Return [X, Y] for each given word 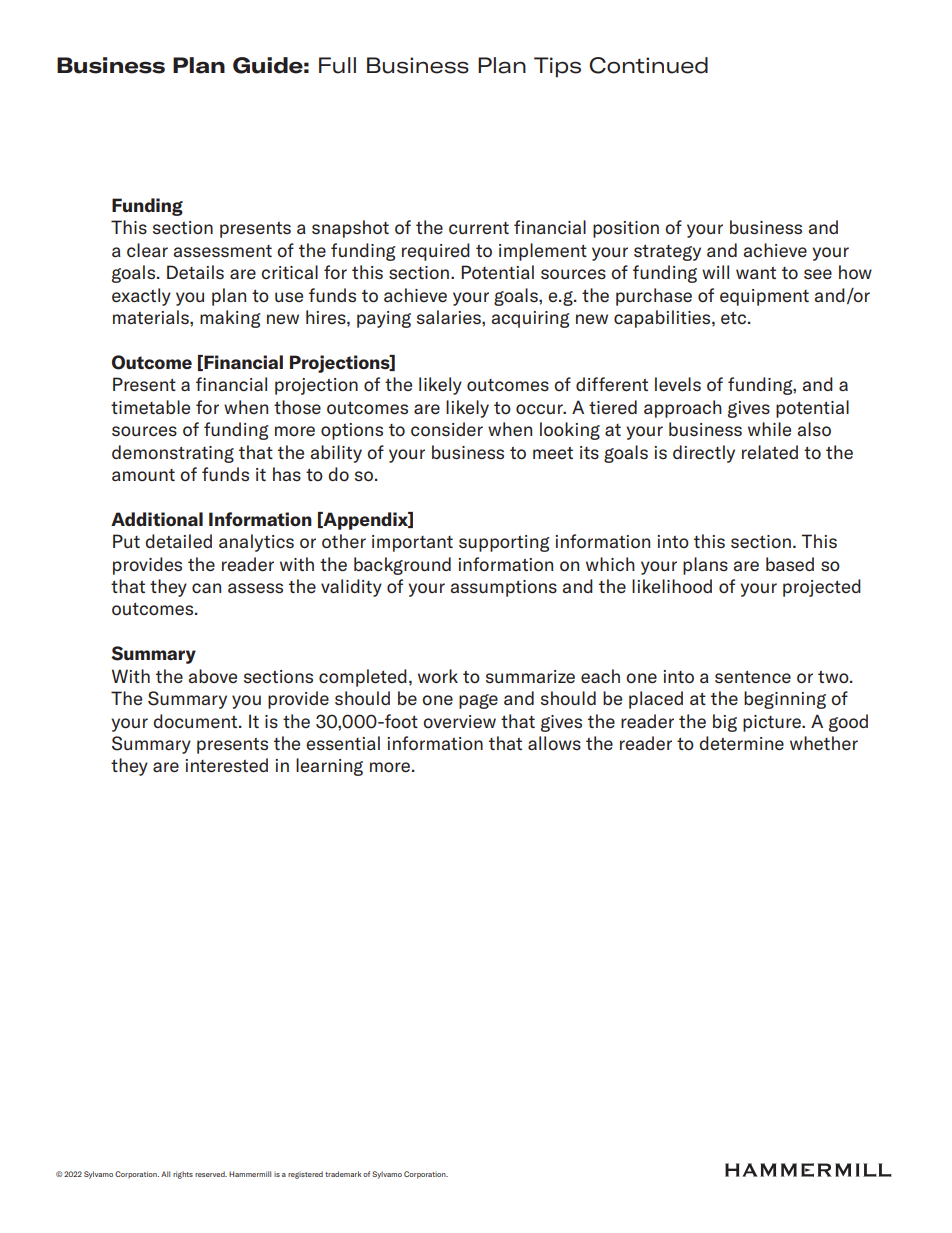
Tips [557, 67]
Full [337, 65]
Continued [648, 65]
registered [305, 1175]
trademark [343, 1174]
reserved [211, 1174]
